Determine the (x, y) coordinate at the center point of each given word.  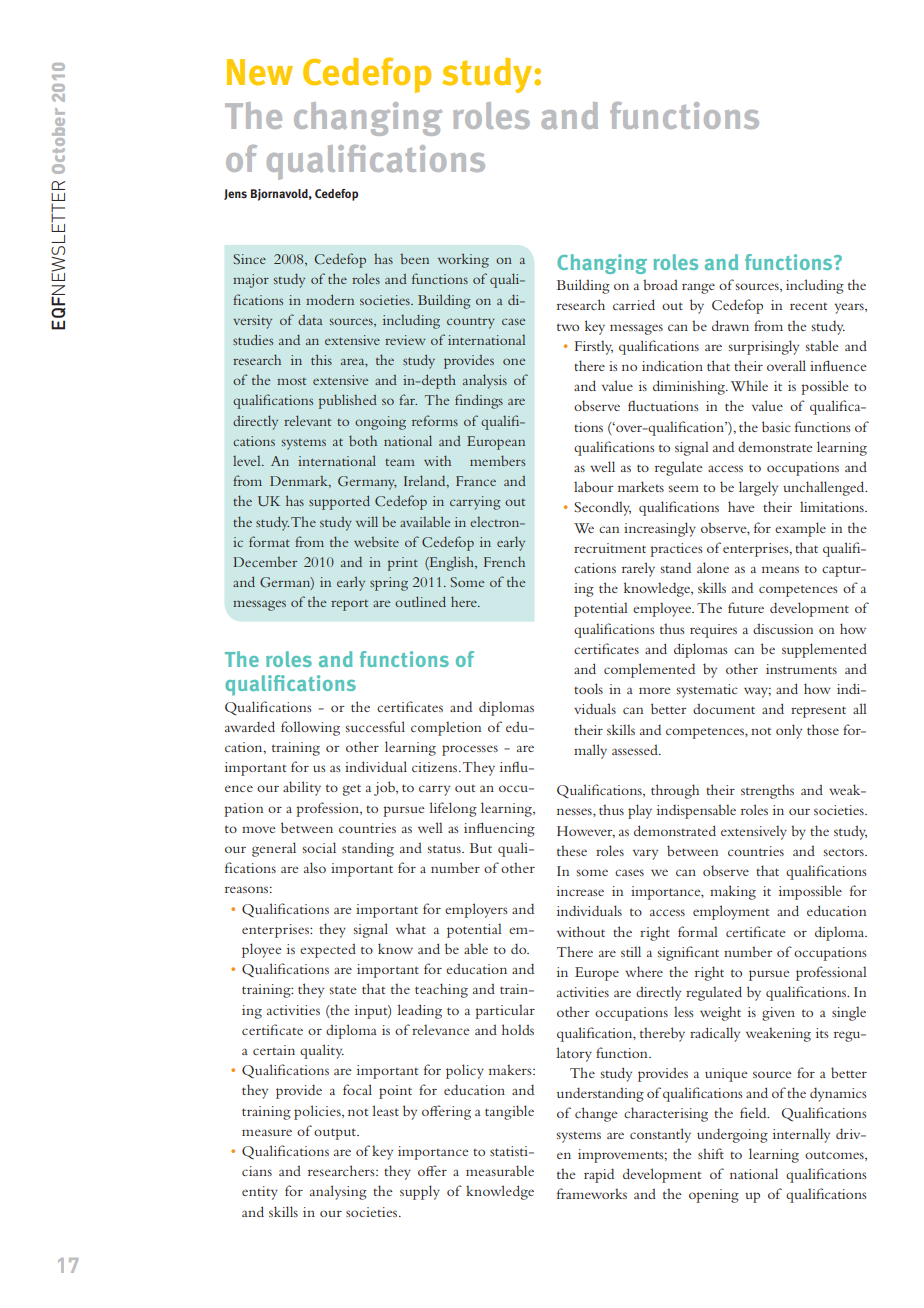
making (733, 892)
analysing (338, 1192)
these (572, 850)
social (319, 847)
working (463, 260)
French (504, 561)
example (800, 529)
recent (808, 306)
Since (249, 259)
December (265, 562)
